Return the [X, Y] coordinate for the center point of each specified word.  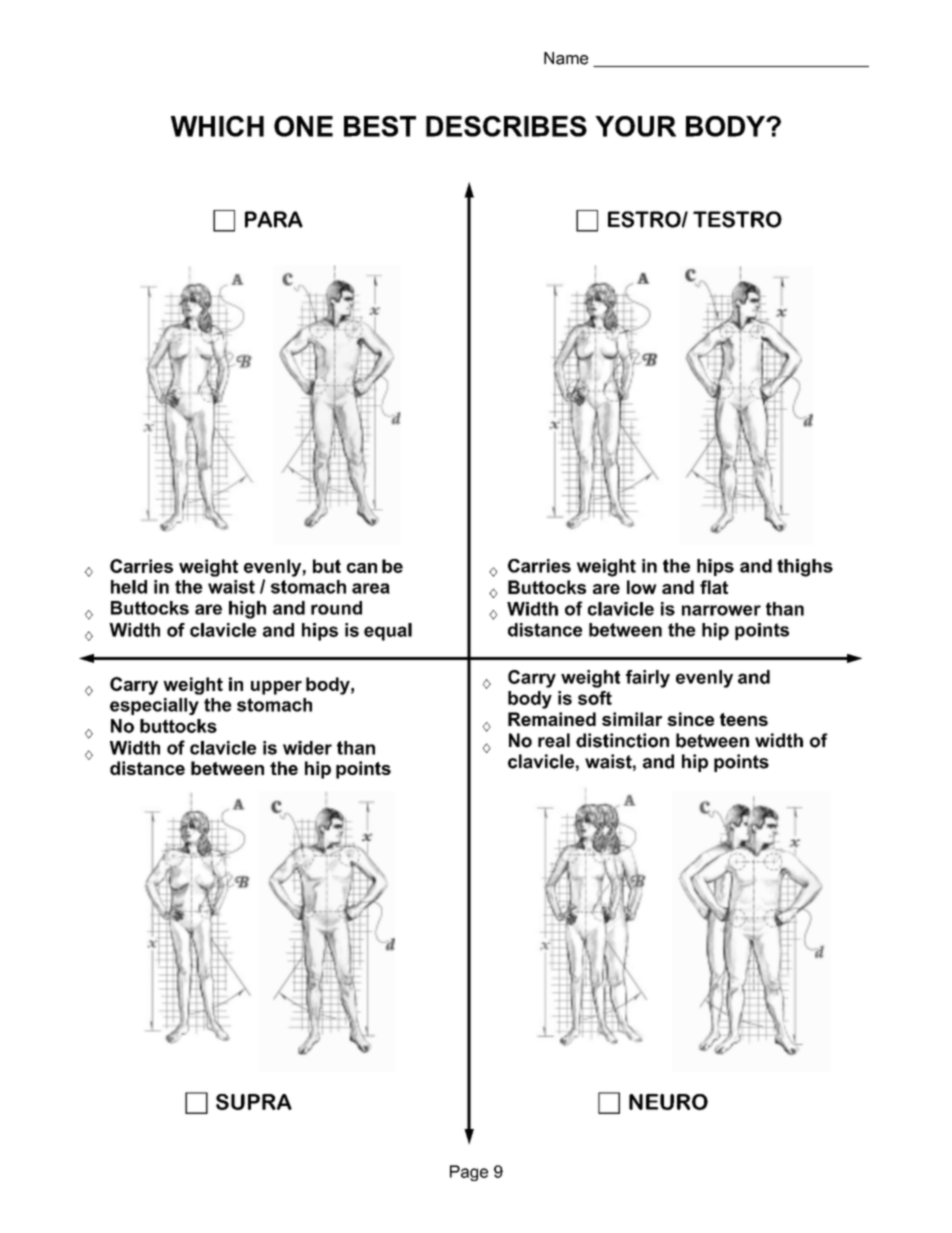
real [554, 740]
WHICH [217, 126]
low [642, 587]
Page [469, 1173]
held [129, 587]
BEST [380, 126]
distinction [622, 740]
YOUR [635, 126]
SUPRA [254, 1102]
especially [154, 706]
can [362, 568]
